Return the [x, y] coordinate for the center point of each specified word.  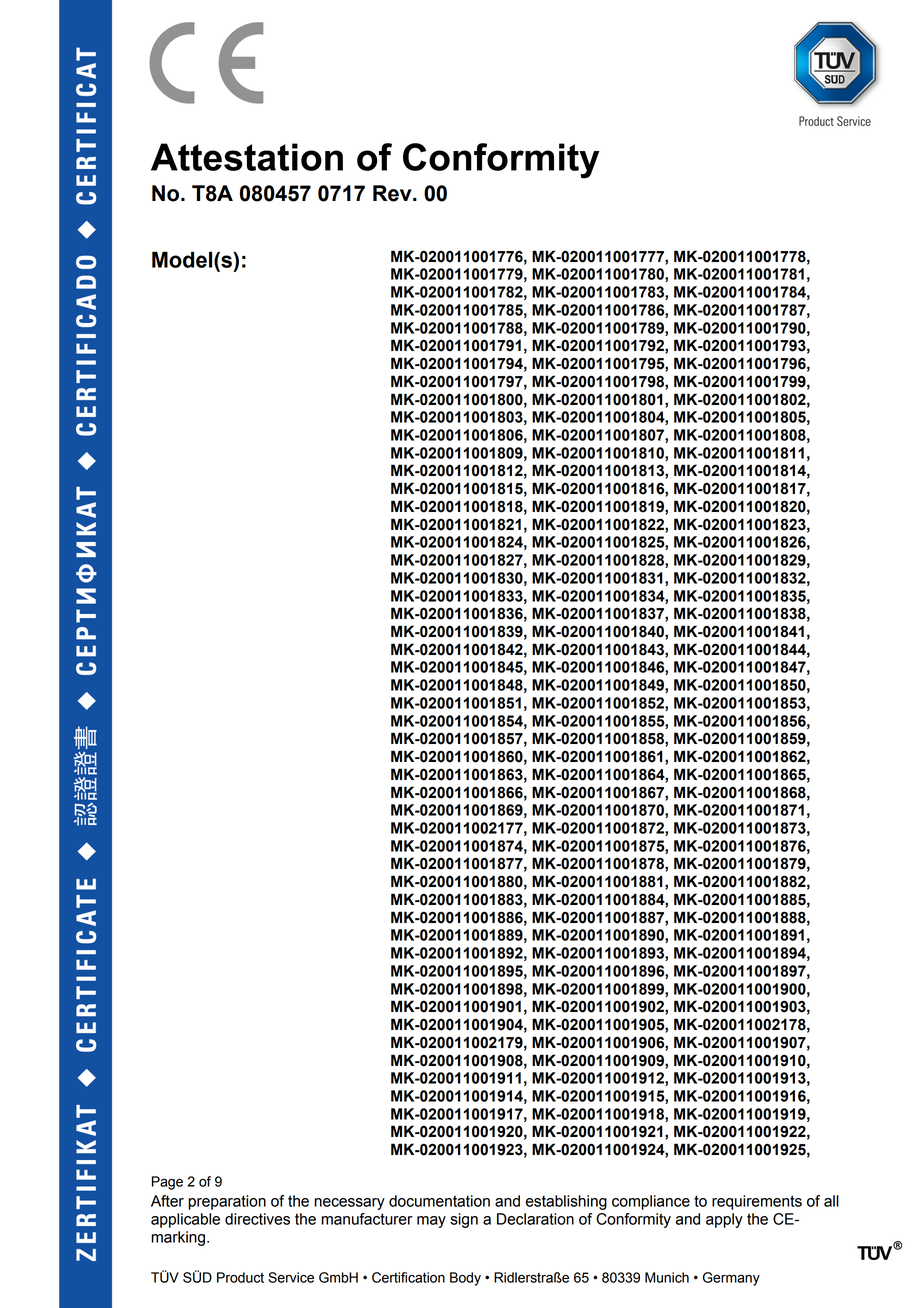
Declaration [535, 1219]
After [167, 1201]
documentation [439, 1201]
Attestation [247, 157]
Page [167, 1183]
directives [257, 1219]
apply [724, 1220]
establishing [566, 1202]
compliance [651, 1202]
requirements [757, 1202]
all [831, 1201]
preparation [227, 1202]
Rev [393, 193]
